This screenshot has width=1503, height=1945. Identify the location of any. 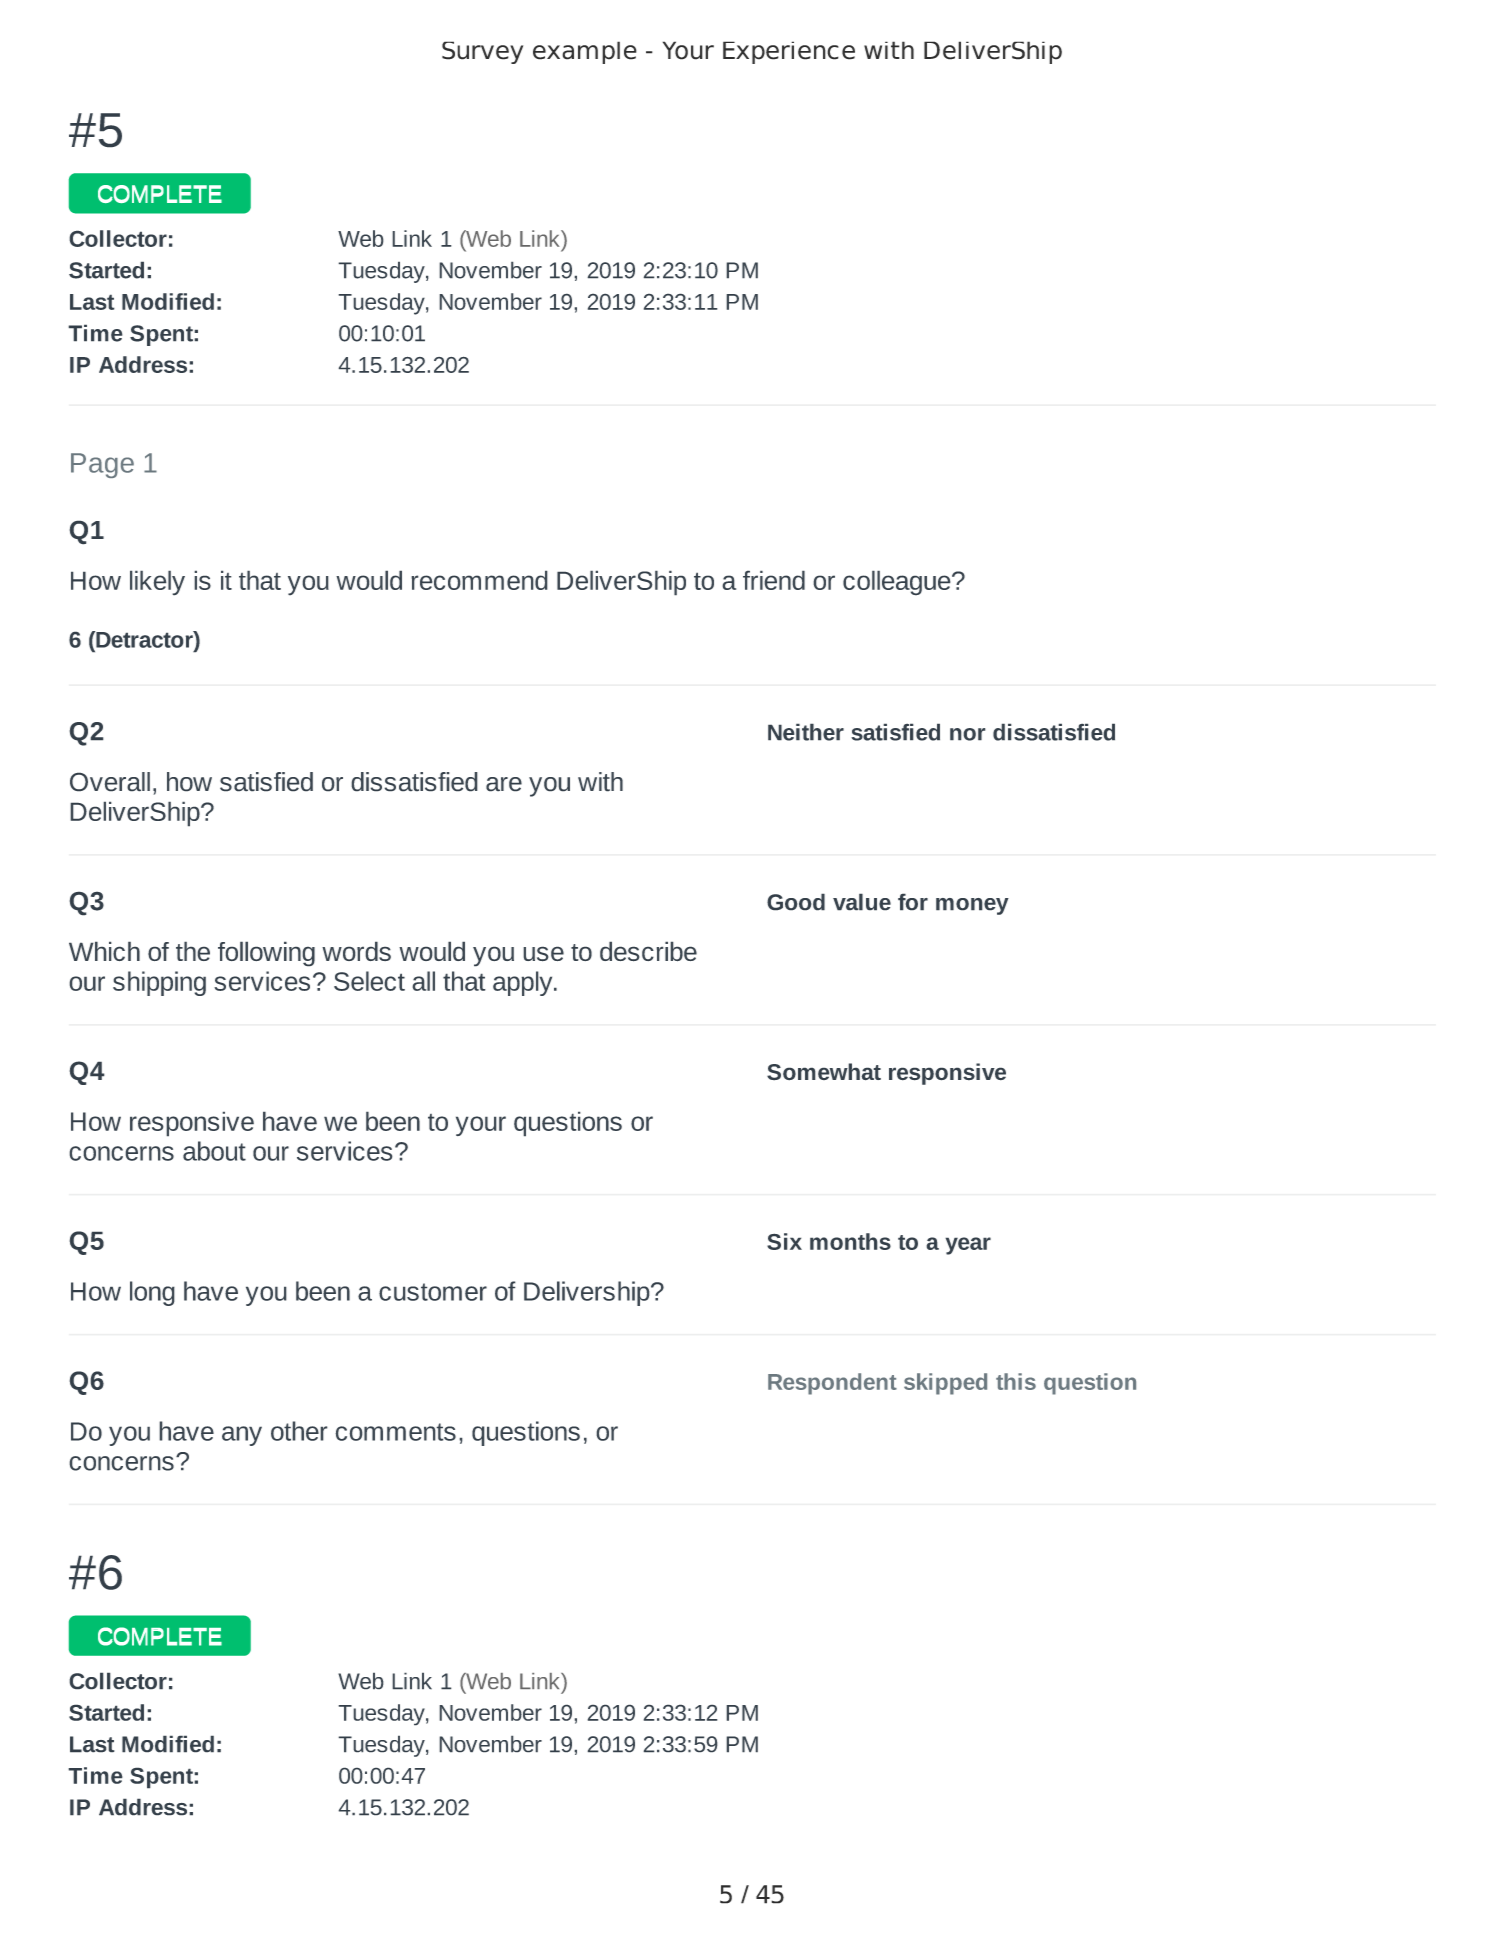
(242, 1436).
